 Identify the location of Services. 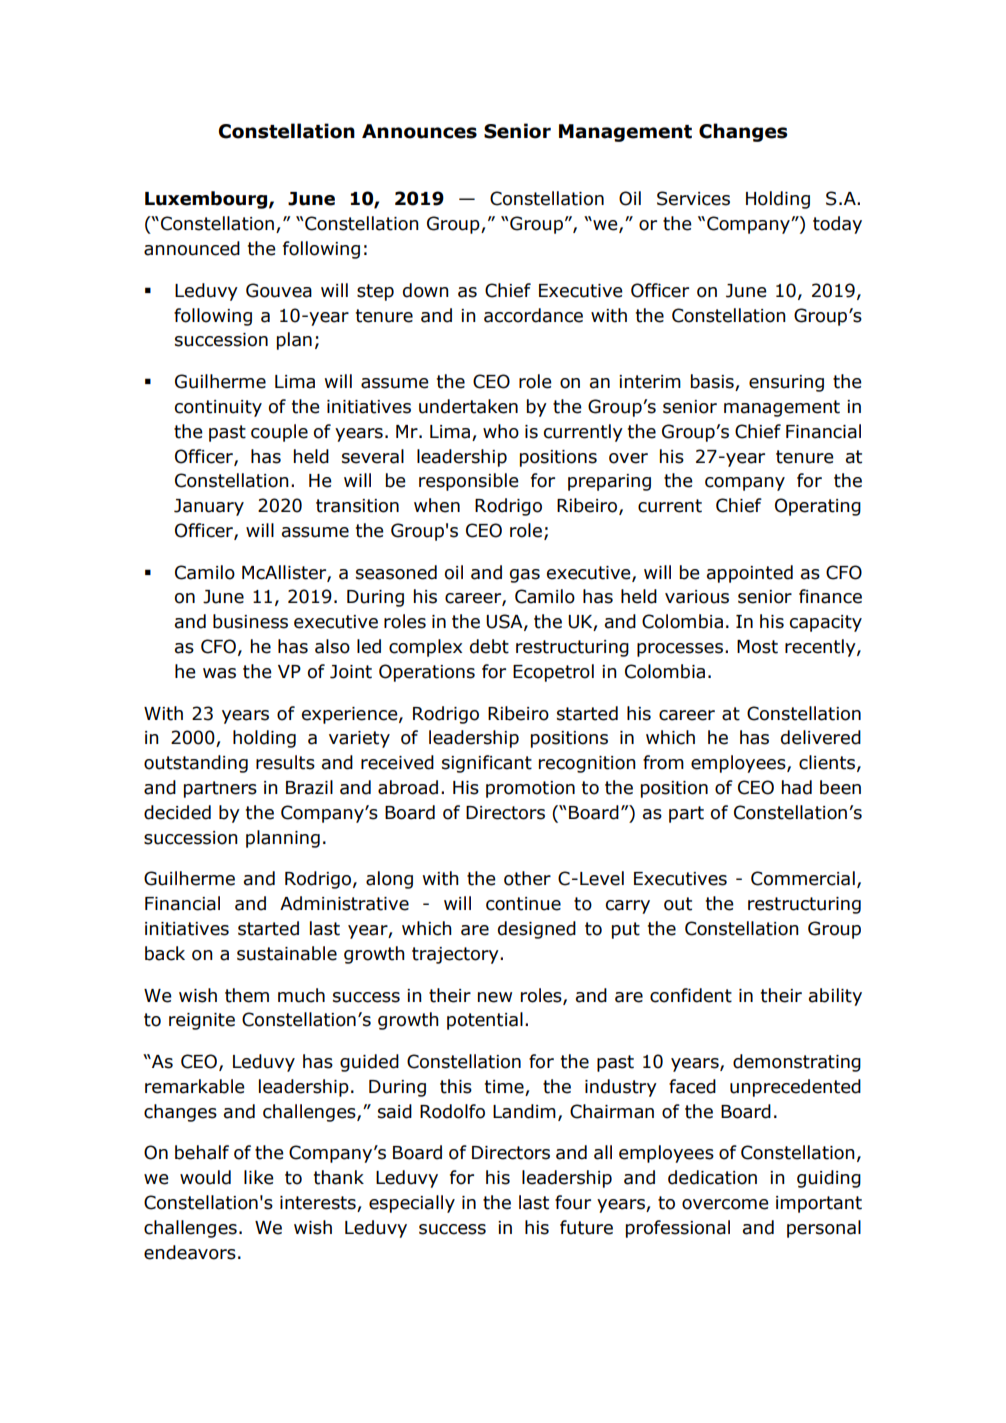
(693, 198).
